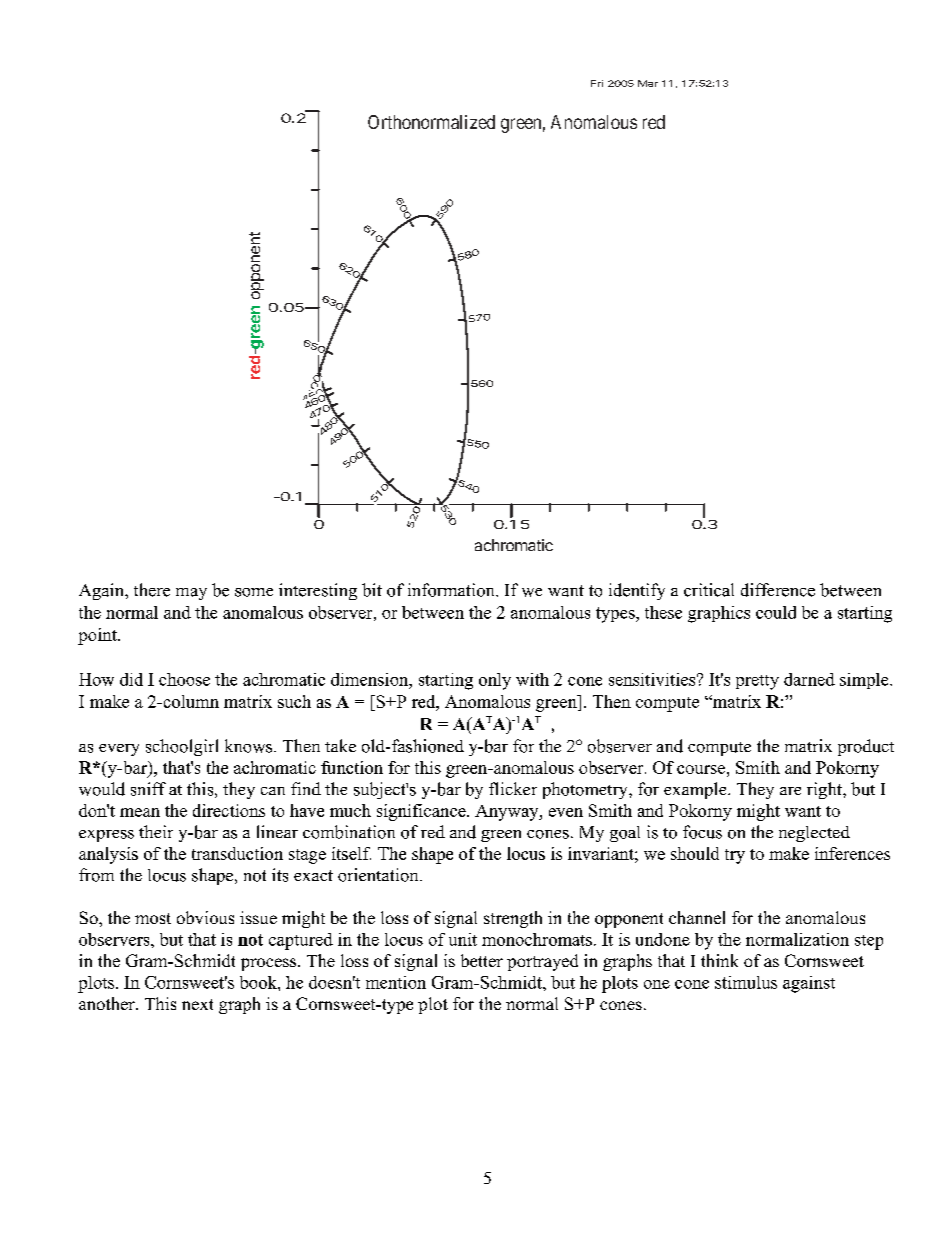 This screenshot has height=1233, width=952. Describe the element at coordinates (757, 682) in the screenshot. I see `pretty` at that location.
